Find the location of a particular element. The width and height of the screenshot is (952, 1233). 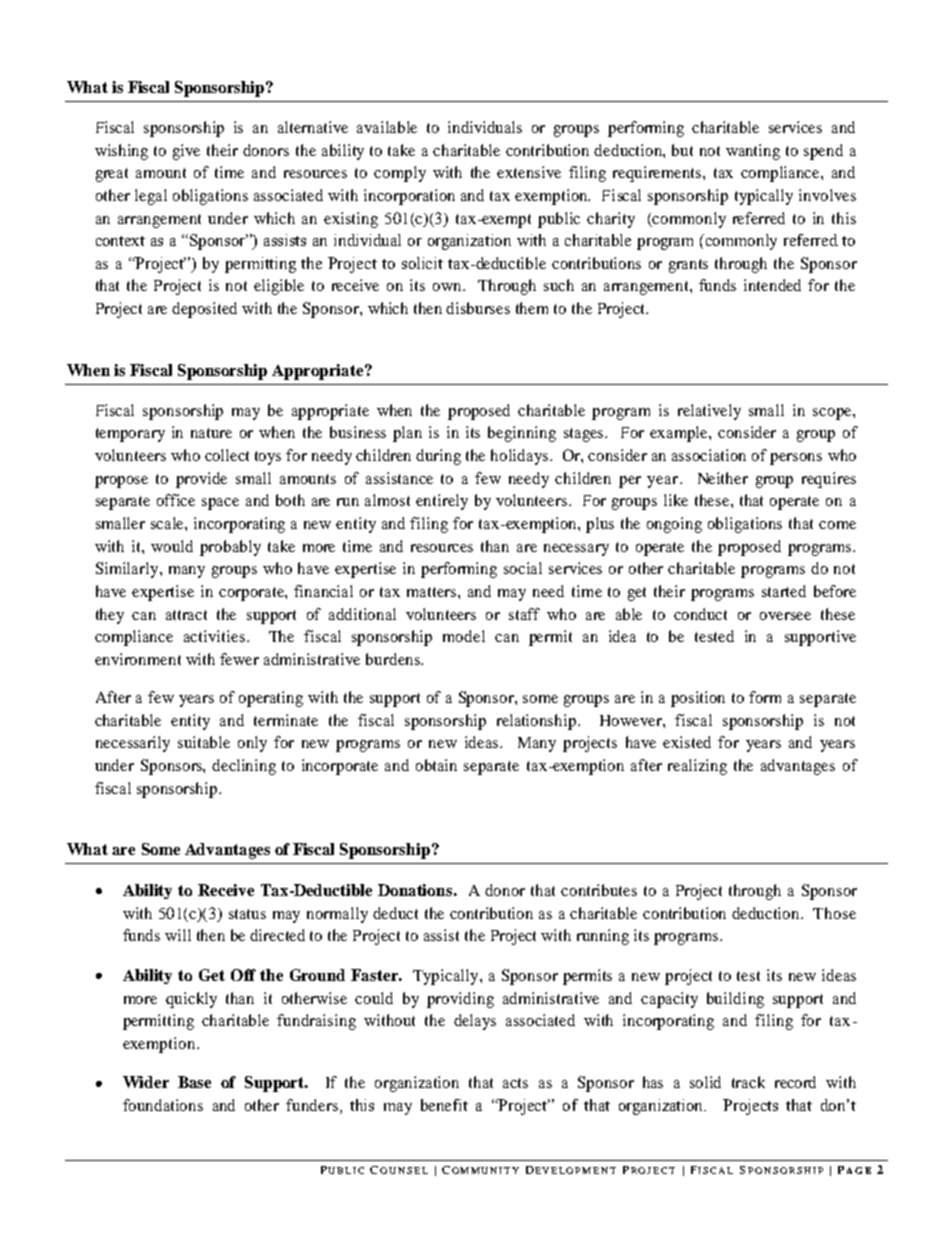

Base is located at coordinates (194, 1082).
